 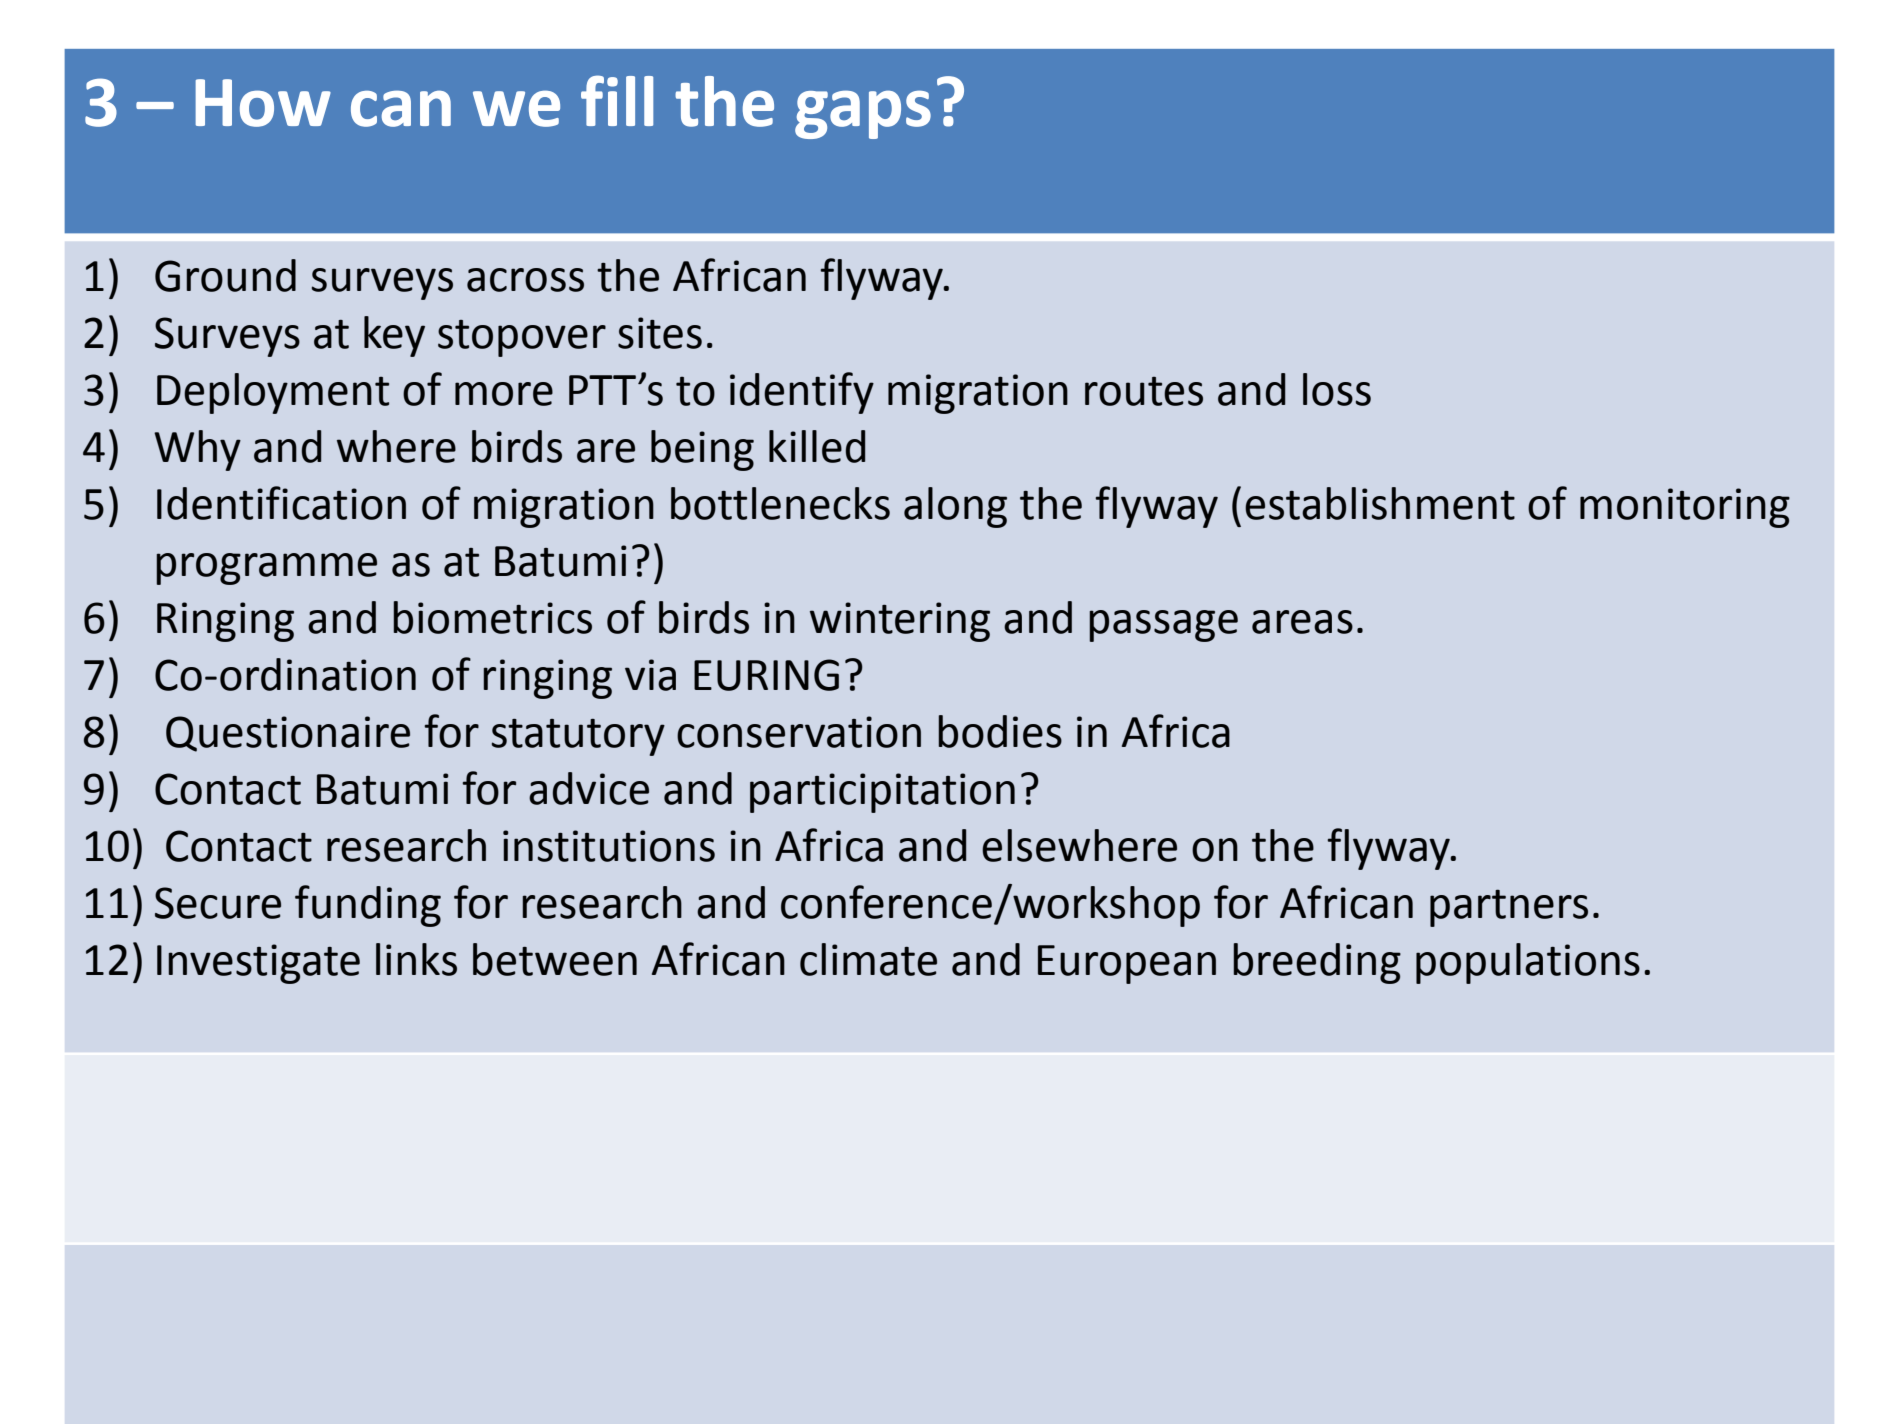 I want to click on gaps, so click(x=863, y=114).
